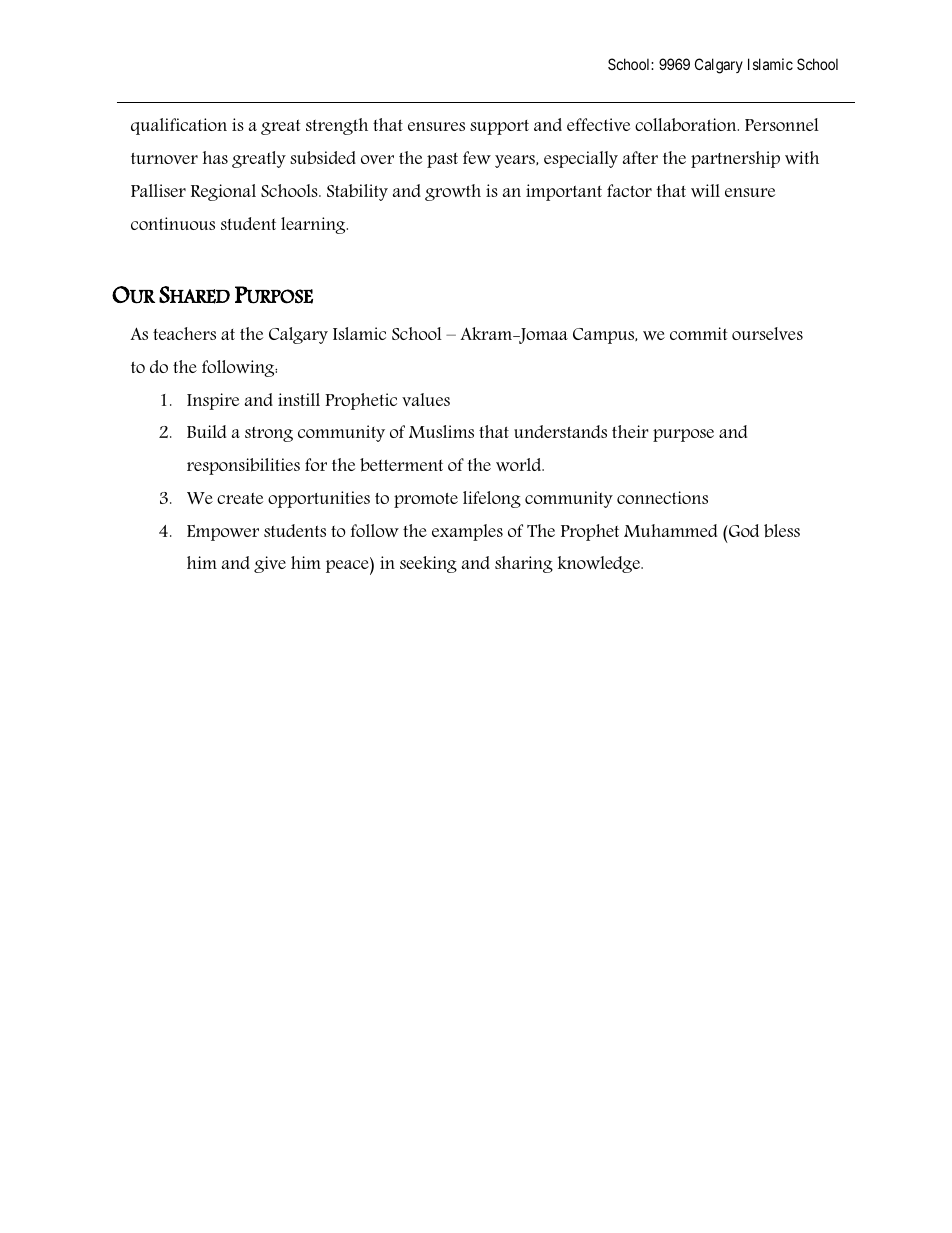 The image size is (952, 1233). Describe the element at coordinates (314, 225) in the screenshot. I see `learning` at that location.
